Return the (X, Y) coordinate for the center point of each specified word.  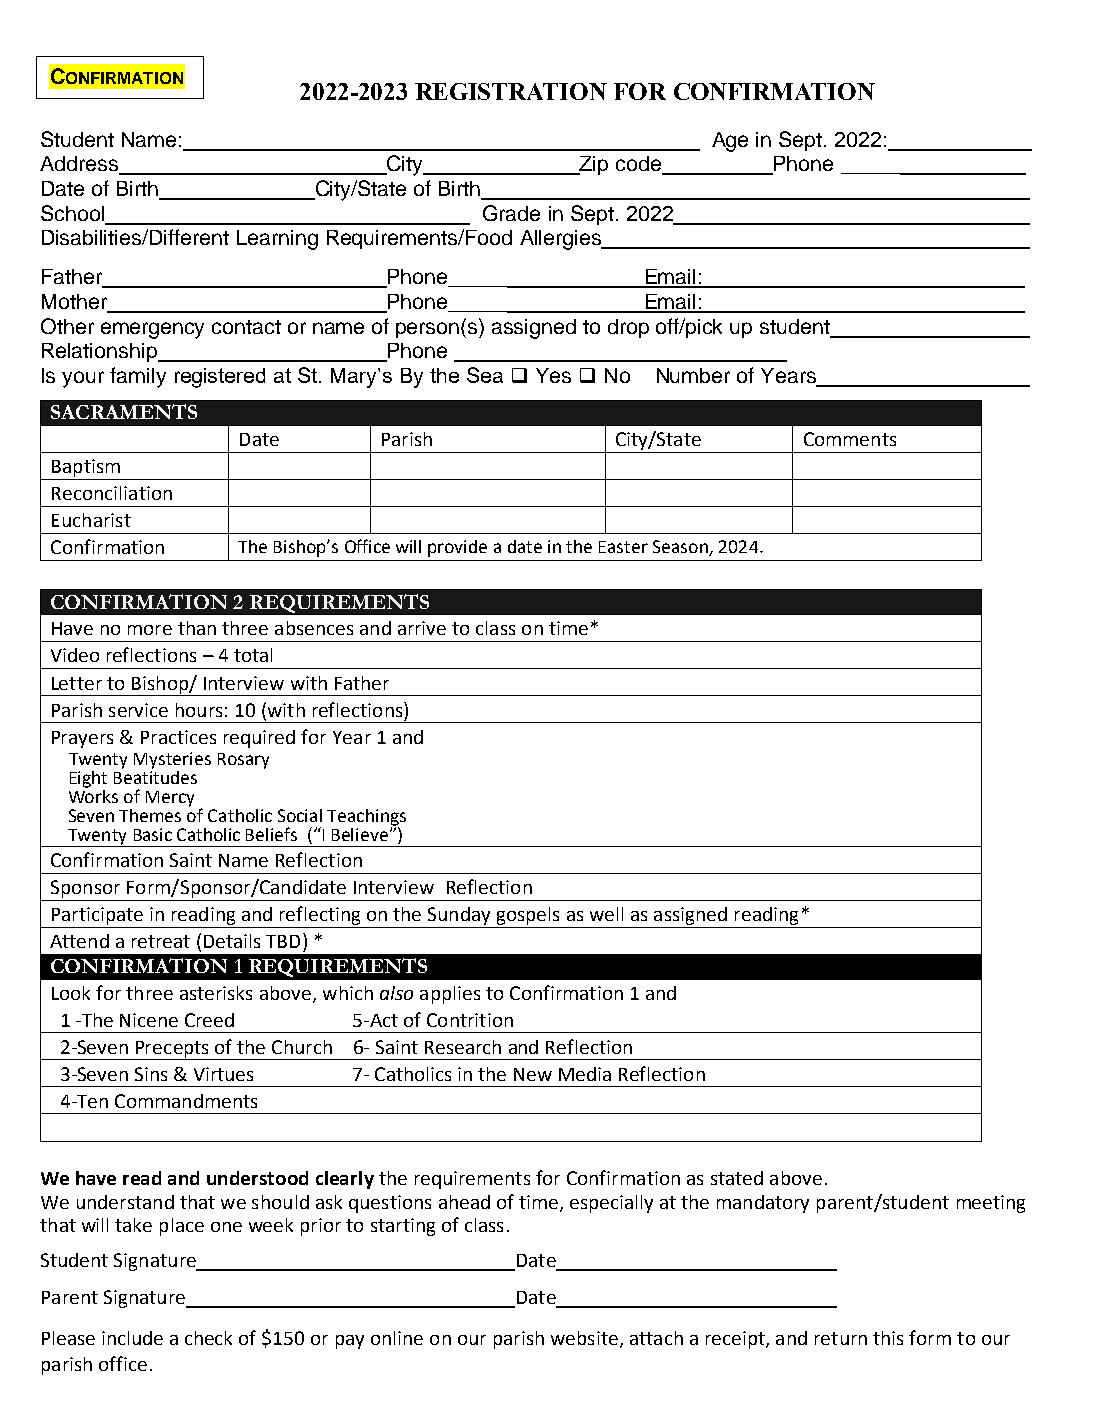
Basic (153, 834)
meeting (991, 1204)
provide (457, 548)
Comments (850, 439)
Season (680, 546)
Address (80, 165)
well (606, 914)
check (208, 1338)
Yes (553, 375)
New (533, 1074)
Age (730, 142)
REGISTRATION (511, 91)
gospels (528, 916)
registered (220, 378)
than (197, 628)
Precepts (172, 1050)
